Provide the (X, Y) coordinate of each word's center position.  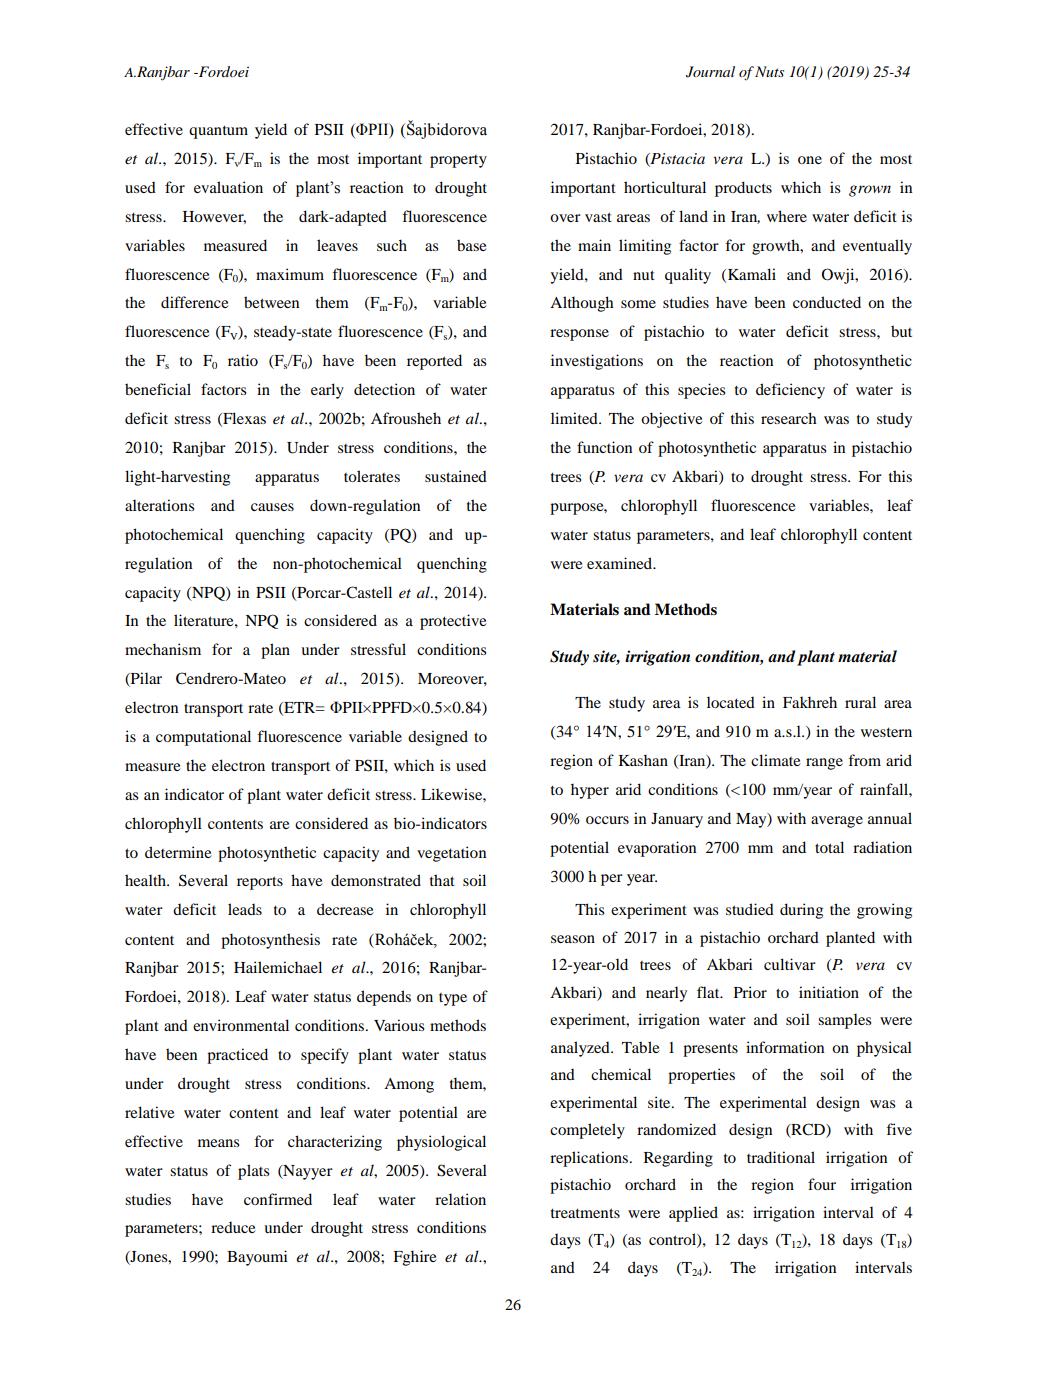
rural (860, 702)
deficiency (790, 391)
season (573, 939)
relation (460, 1199)
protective (453, 622)
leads (245, 909)
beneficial (158, 389)
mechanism (163, 649)
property (458, 161)
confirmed (278, 1199)
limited (575, 418)
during (801, 911)
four (822, 1184)
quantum (218, 132)
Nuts (769, 71)
